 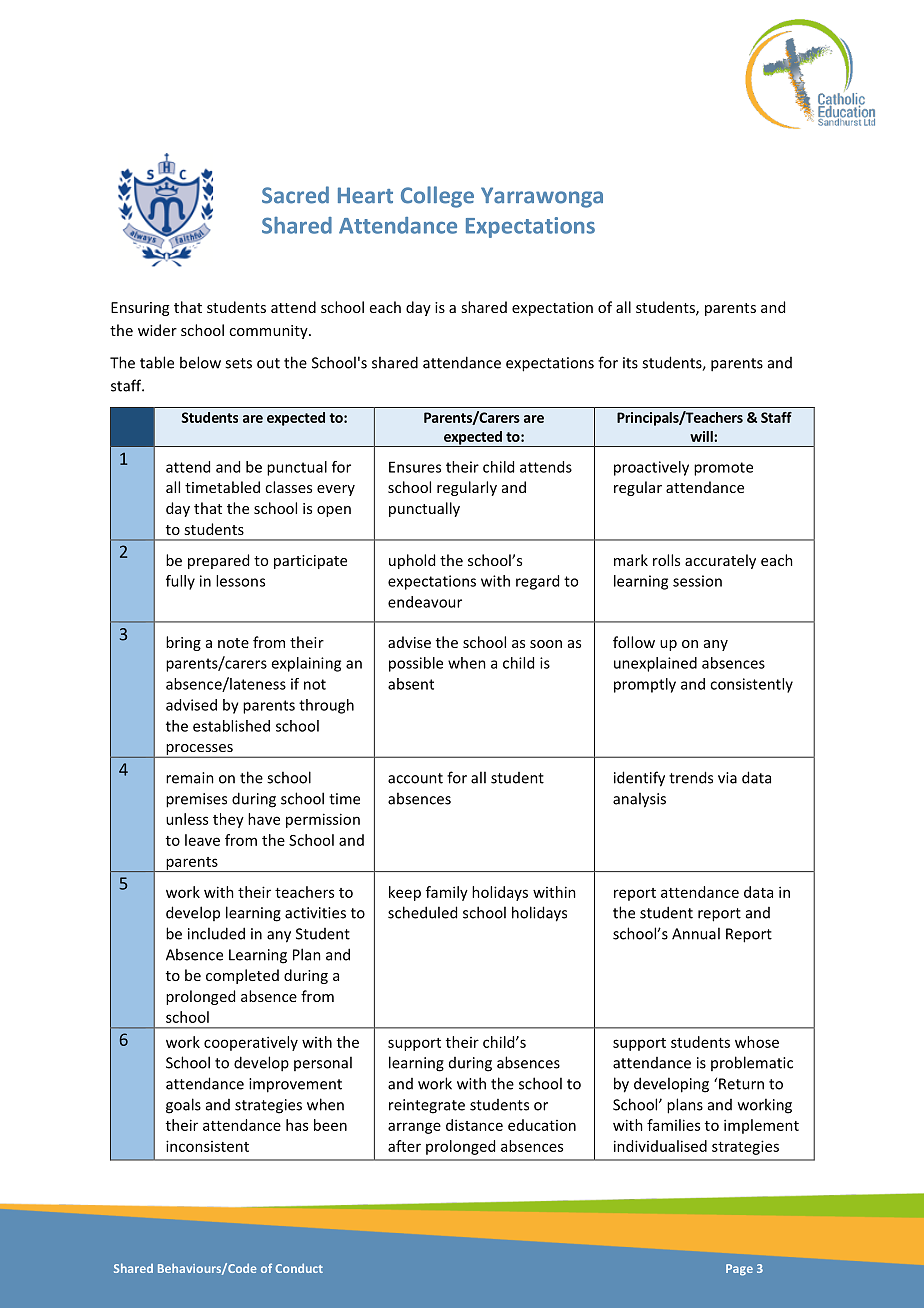 What do you see at coordinates (639, 800) in the document?
I see `analysis` at bounding box center [639, 800].
